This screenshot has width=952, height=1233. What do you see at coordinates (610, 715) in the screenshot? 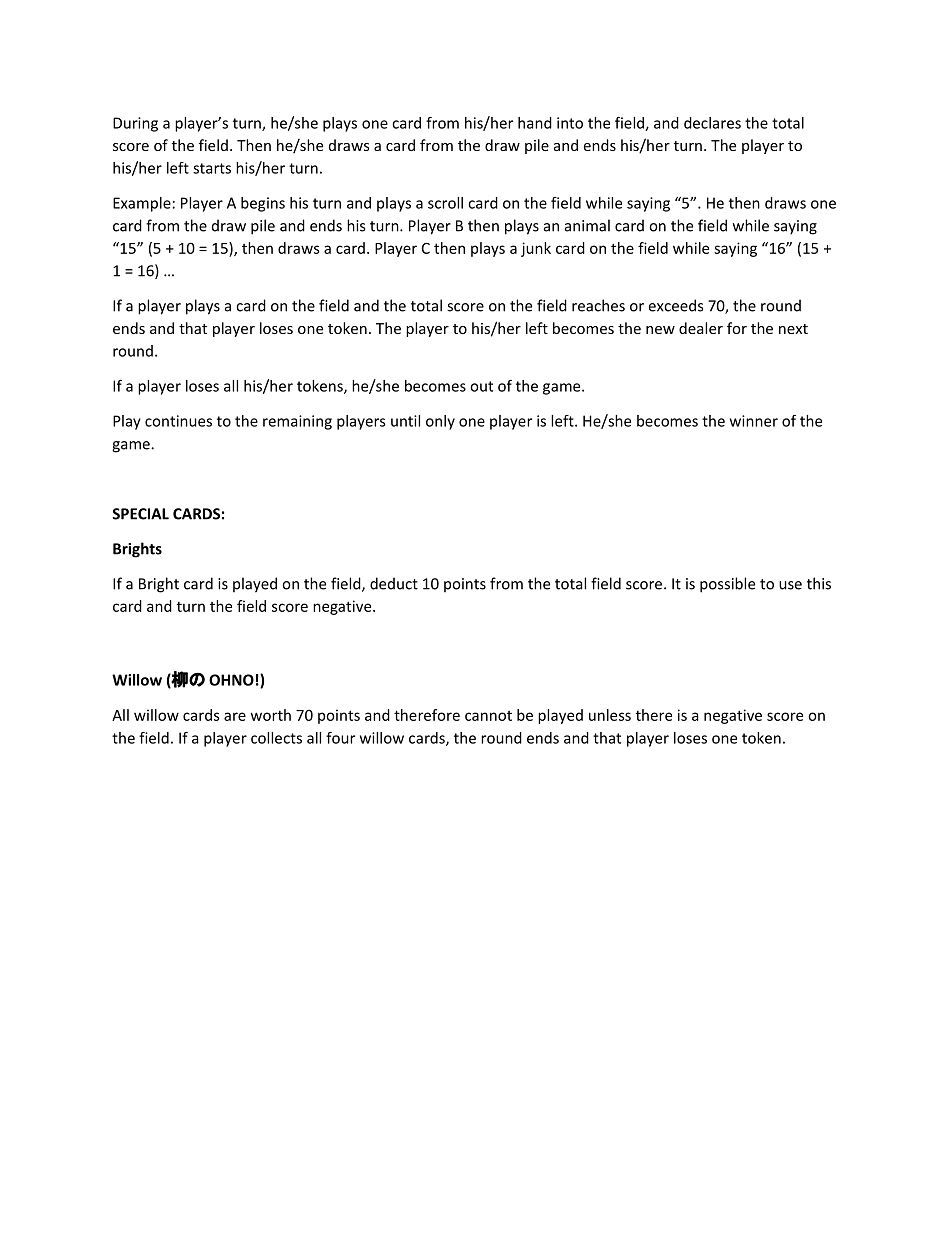
I see `unless` at bounding box center [610, 715].
